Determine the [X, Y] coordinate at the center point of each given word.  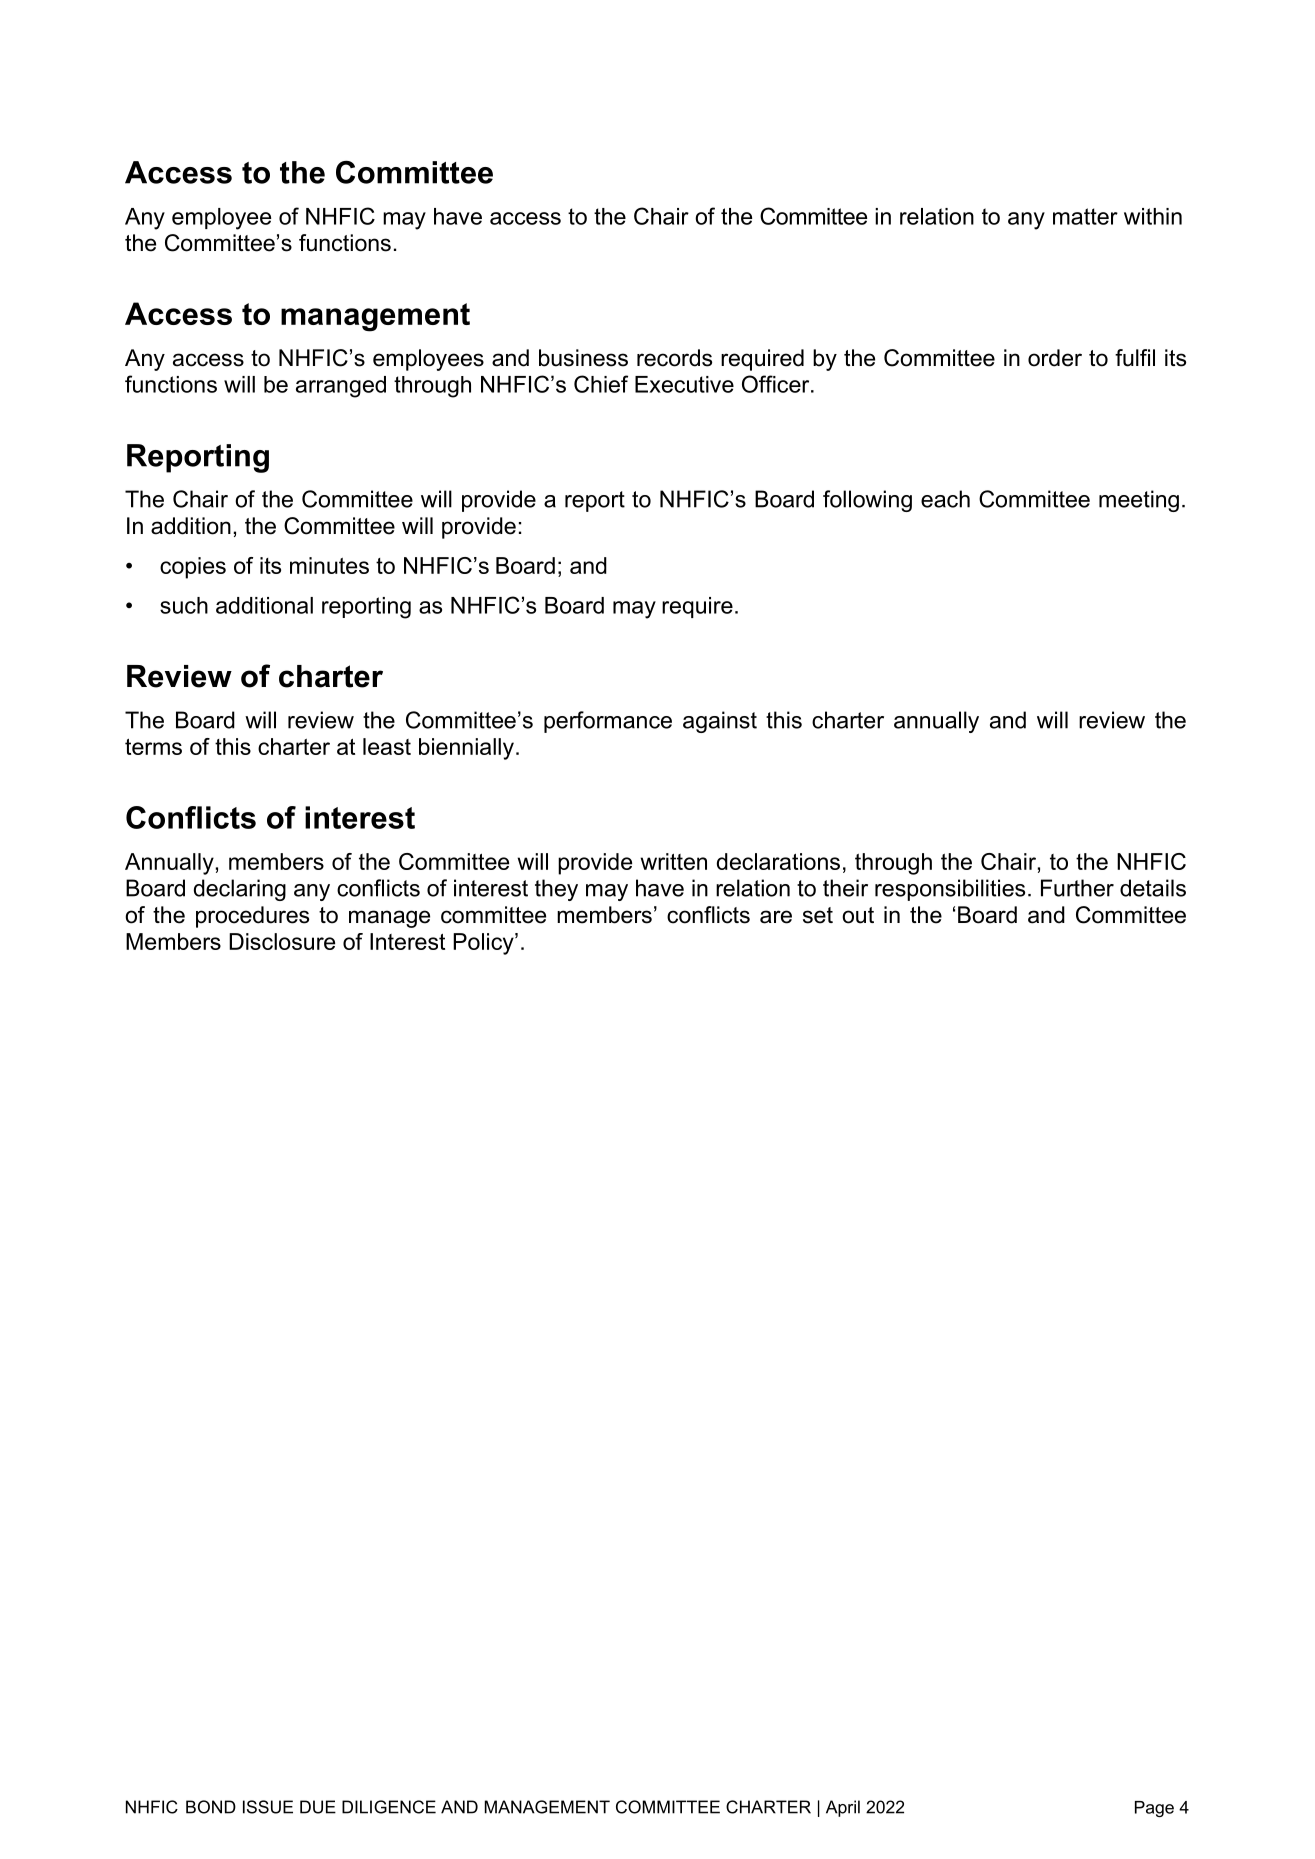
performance [608, 722]
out [858, 915]
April [843, 1808]
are [776, 917]
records [674, 358]
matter [1085, 216]
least [387, 746]
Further [1077, 888]
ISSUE [268, 1807]
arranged [341, 387]
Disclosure [282, 941]
